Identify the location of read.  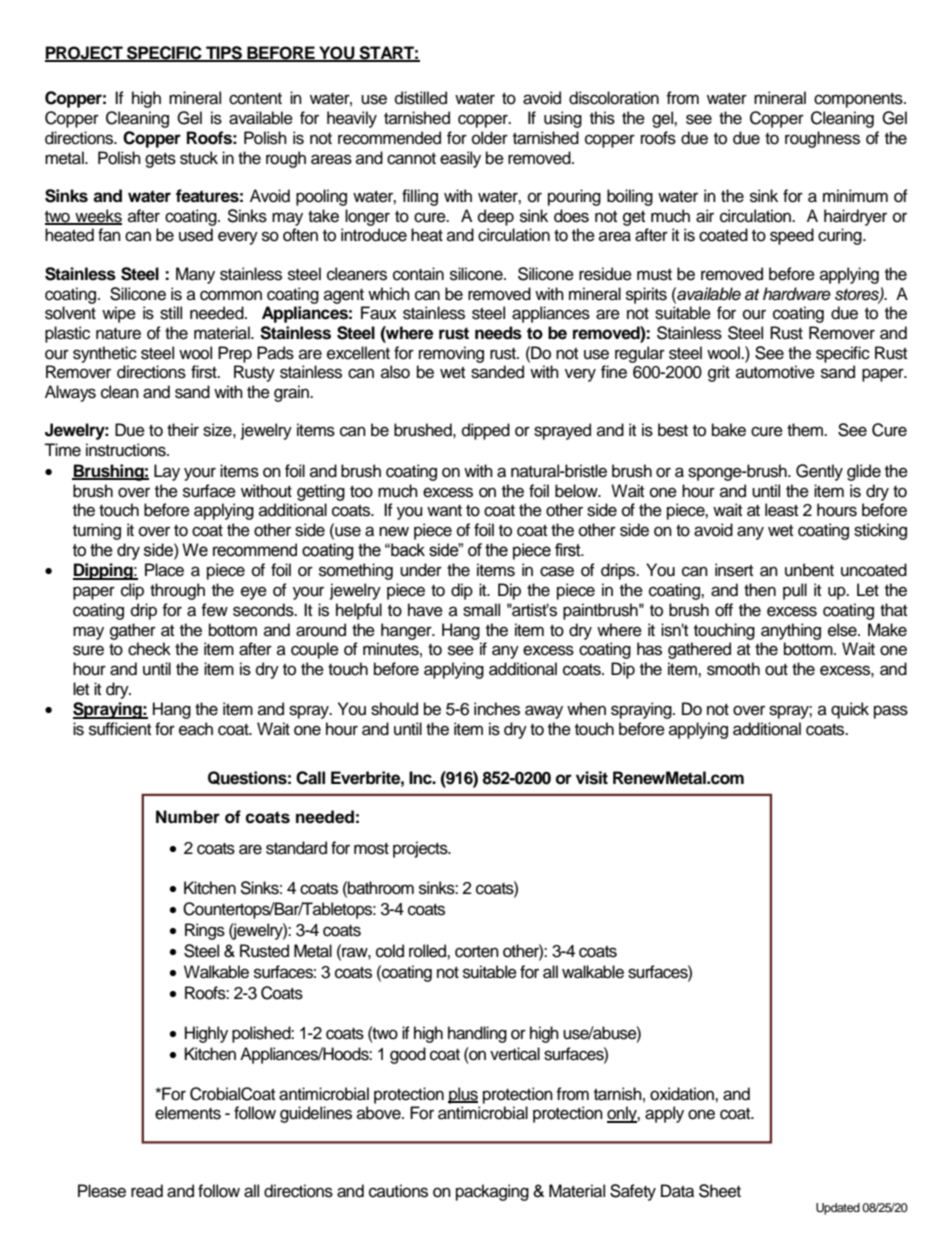
(147, 1191).
